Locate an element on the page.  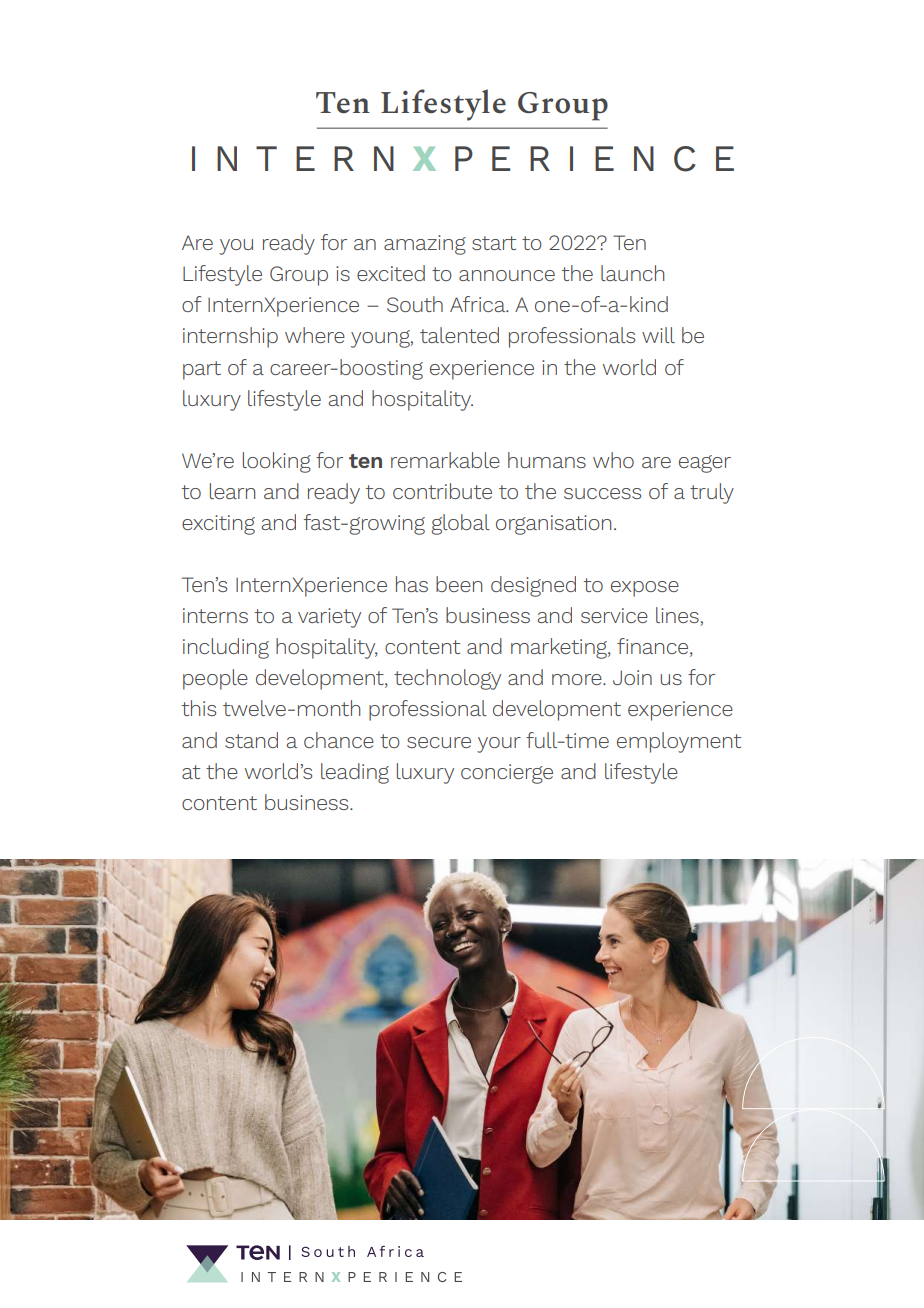
stand is located at coordinates (251, 740).
